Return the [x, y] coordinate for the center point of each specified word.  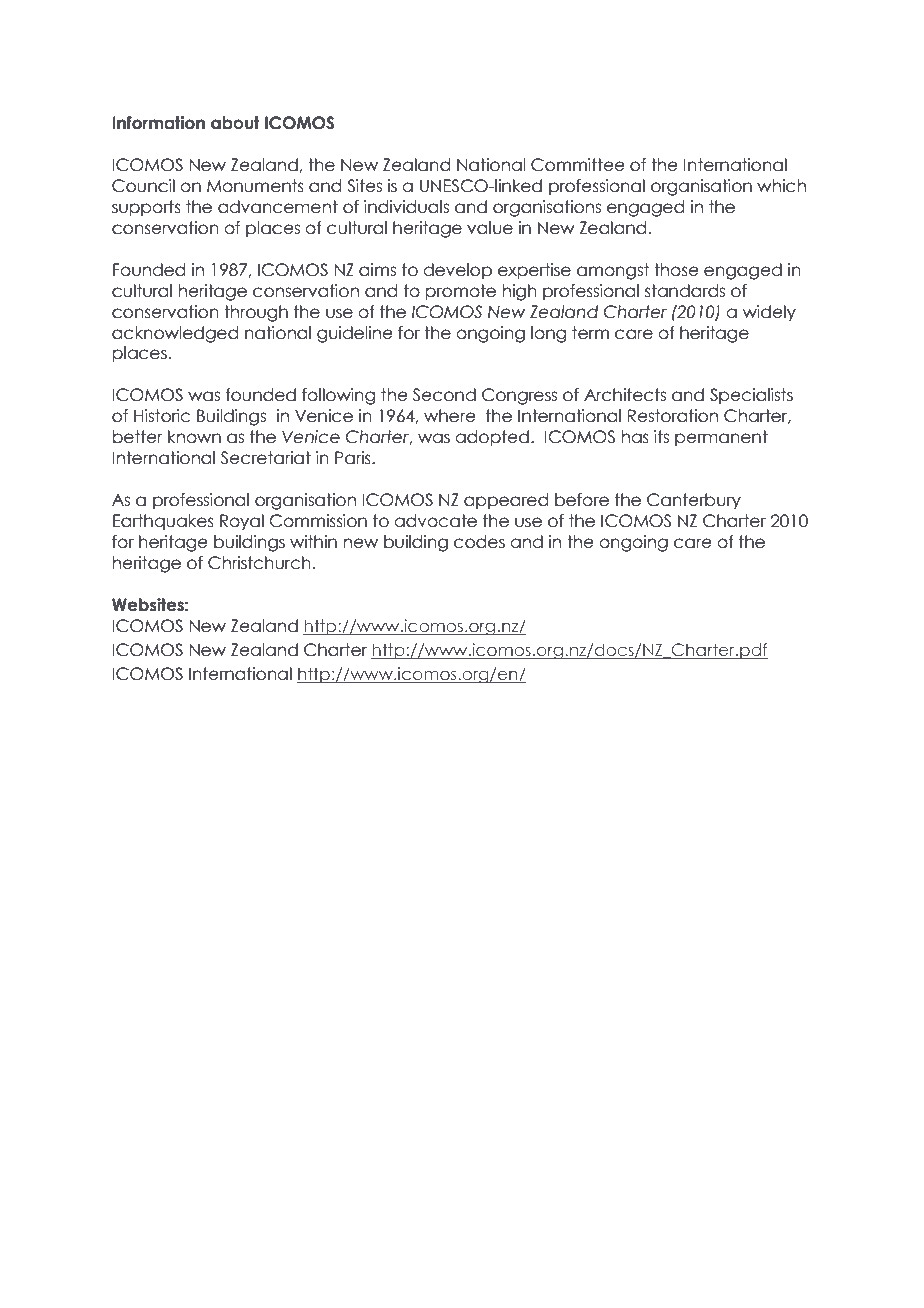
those [676, 270]
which [781, 186]
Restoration [672, 416]
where [450, 416]
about [235, 123]
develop [457, 271]
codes [479, 542]
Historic [162, 416]
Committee [578, 165]
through [256, 313]
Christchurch [259, 563]
